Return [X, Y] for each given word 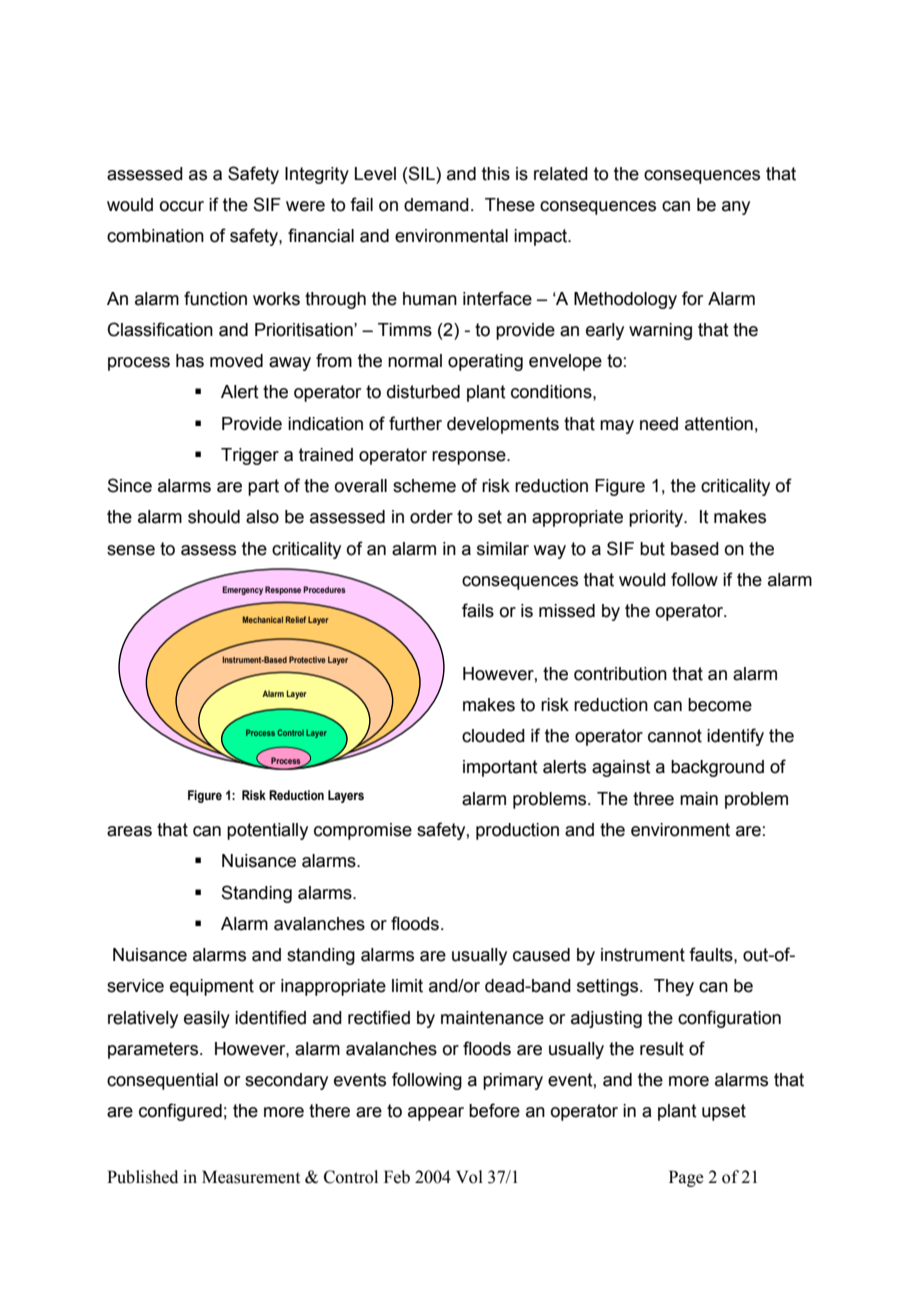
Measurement [251, 1177]
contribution [620, 674]
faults [712, 954]
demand [436, 205]
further [415, 423]
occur [182, 206]
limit [407, 986]
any [736, 208]
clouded [493, 736]
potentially [267, 831]
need [659, 424]
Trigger [250, 456]
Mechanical [263, 619]
